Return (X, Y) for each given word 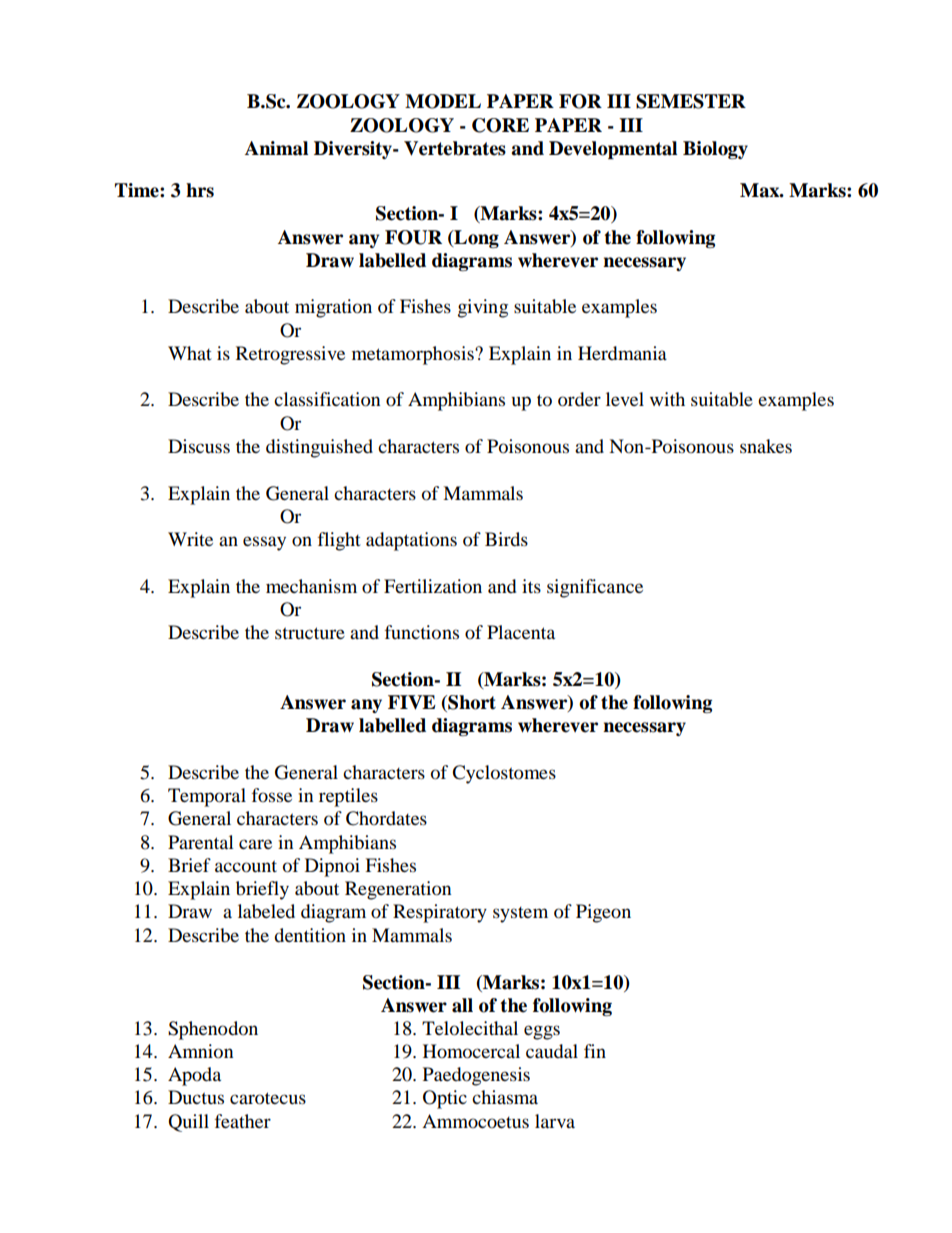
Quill (188, 1123)
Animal (276, 148)
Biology (715, 150)
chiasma (505, 1097)
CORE (500, 125)
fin (595, 1051)
